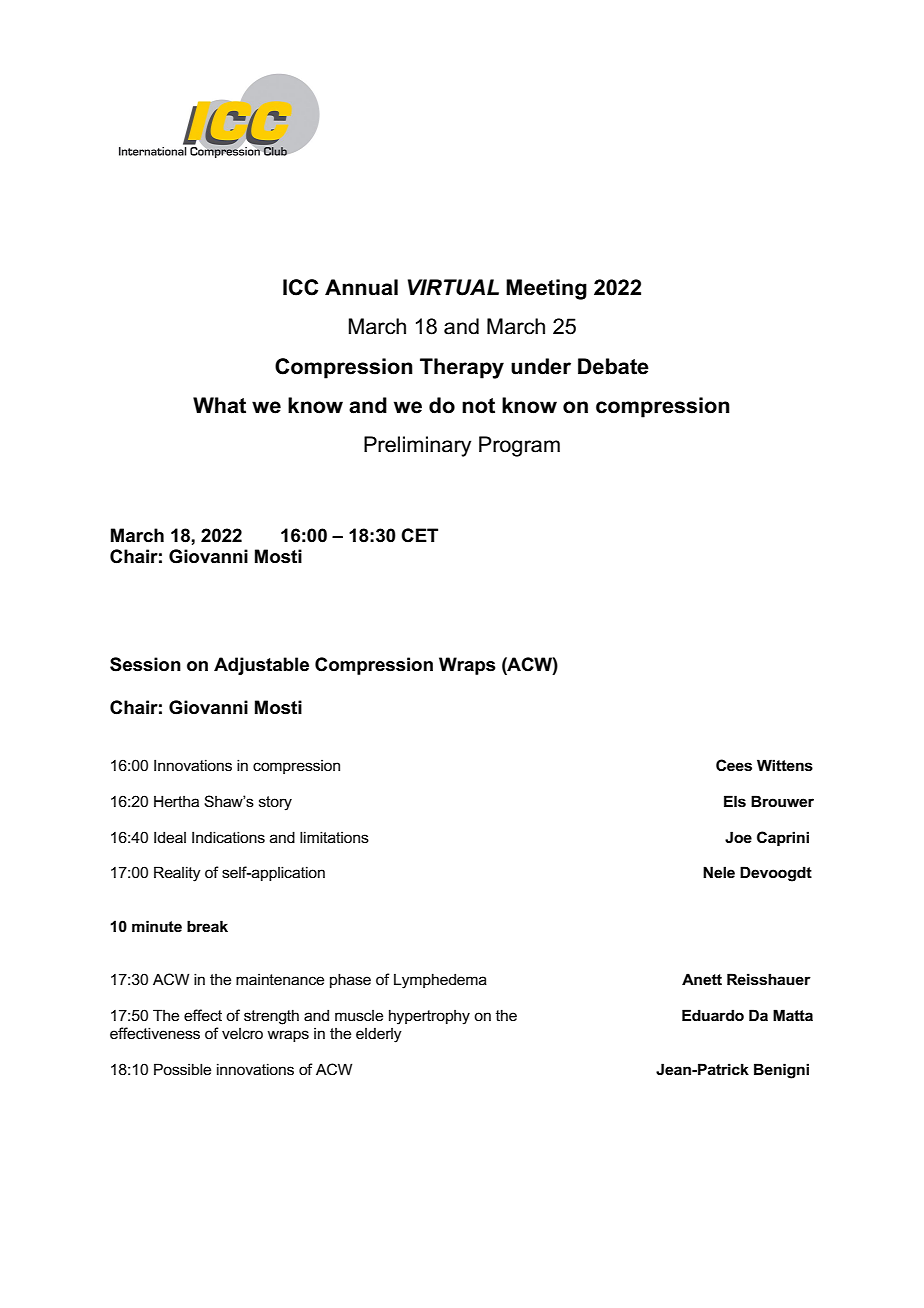  I want to click on Program, so click(519, 446).
